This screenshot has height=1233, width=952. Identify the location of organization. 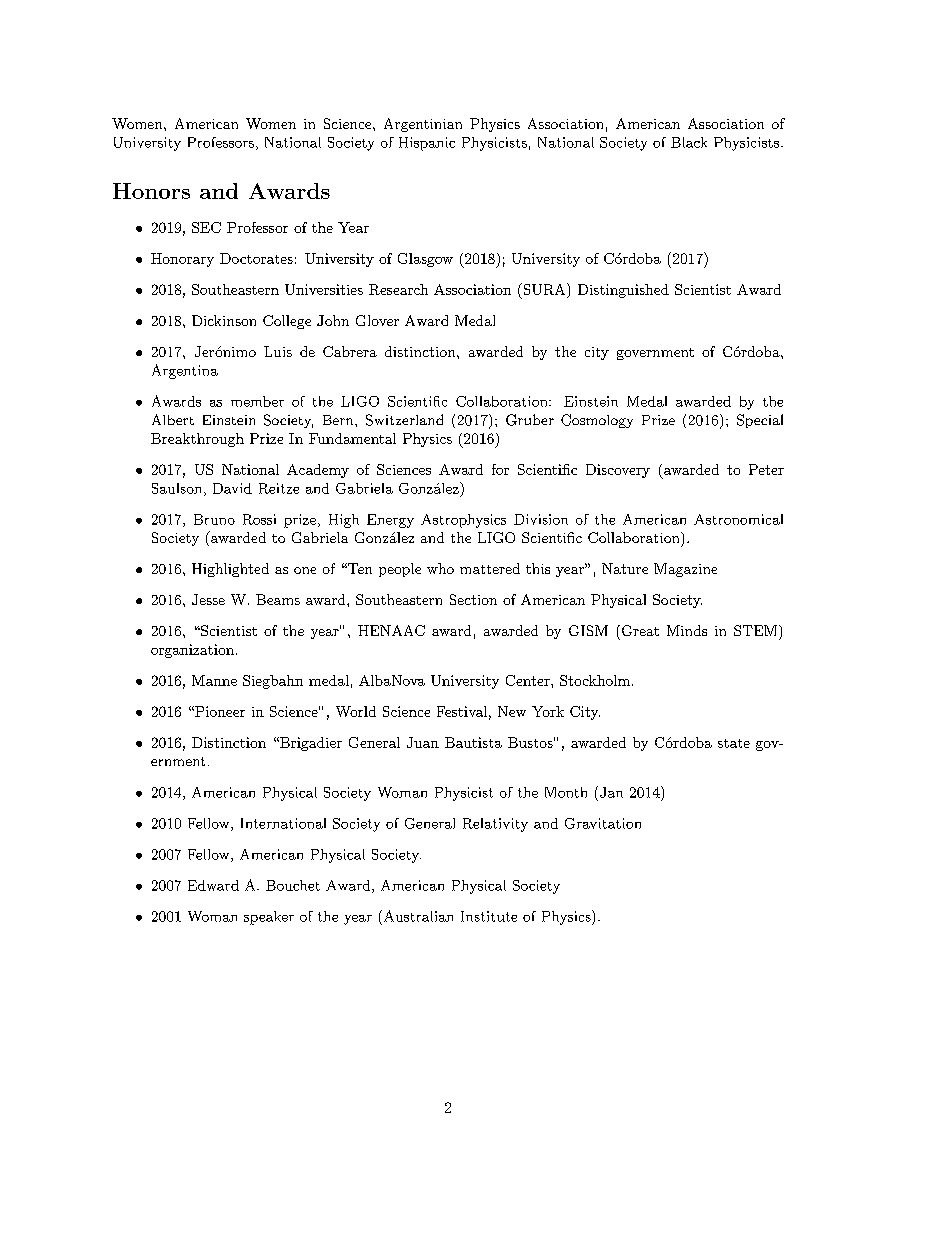
(192, 651).
